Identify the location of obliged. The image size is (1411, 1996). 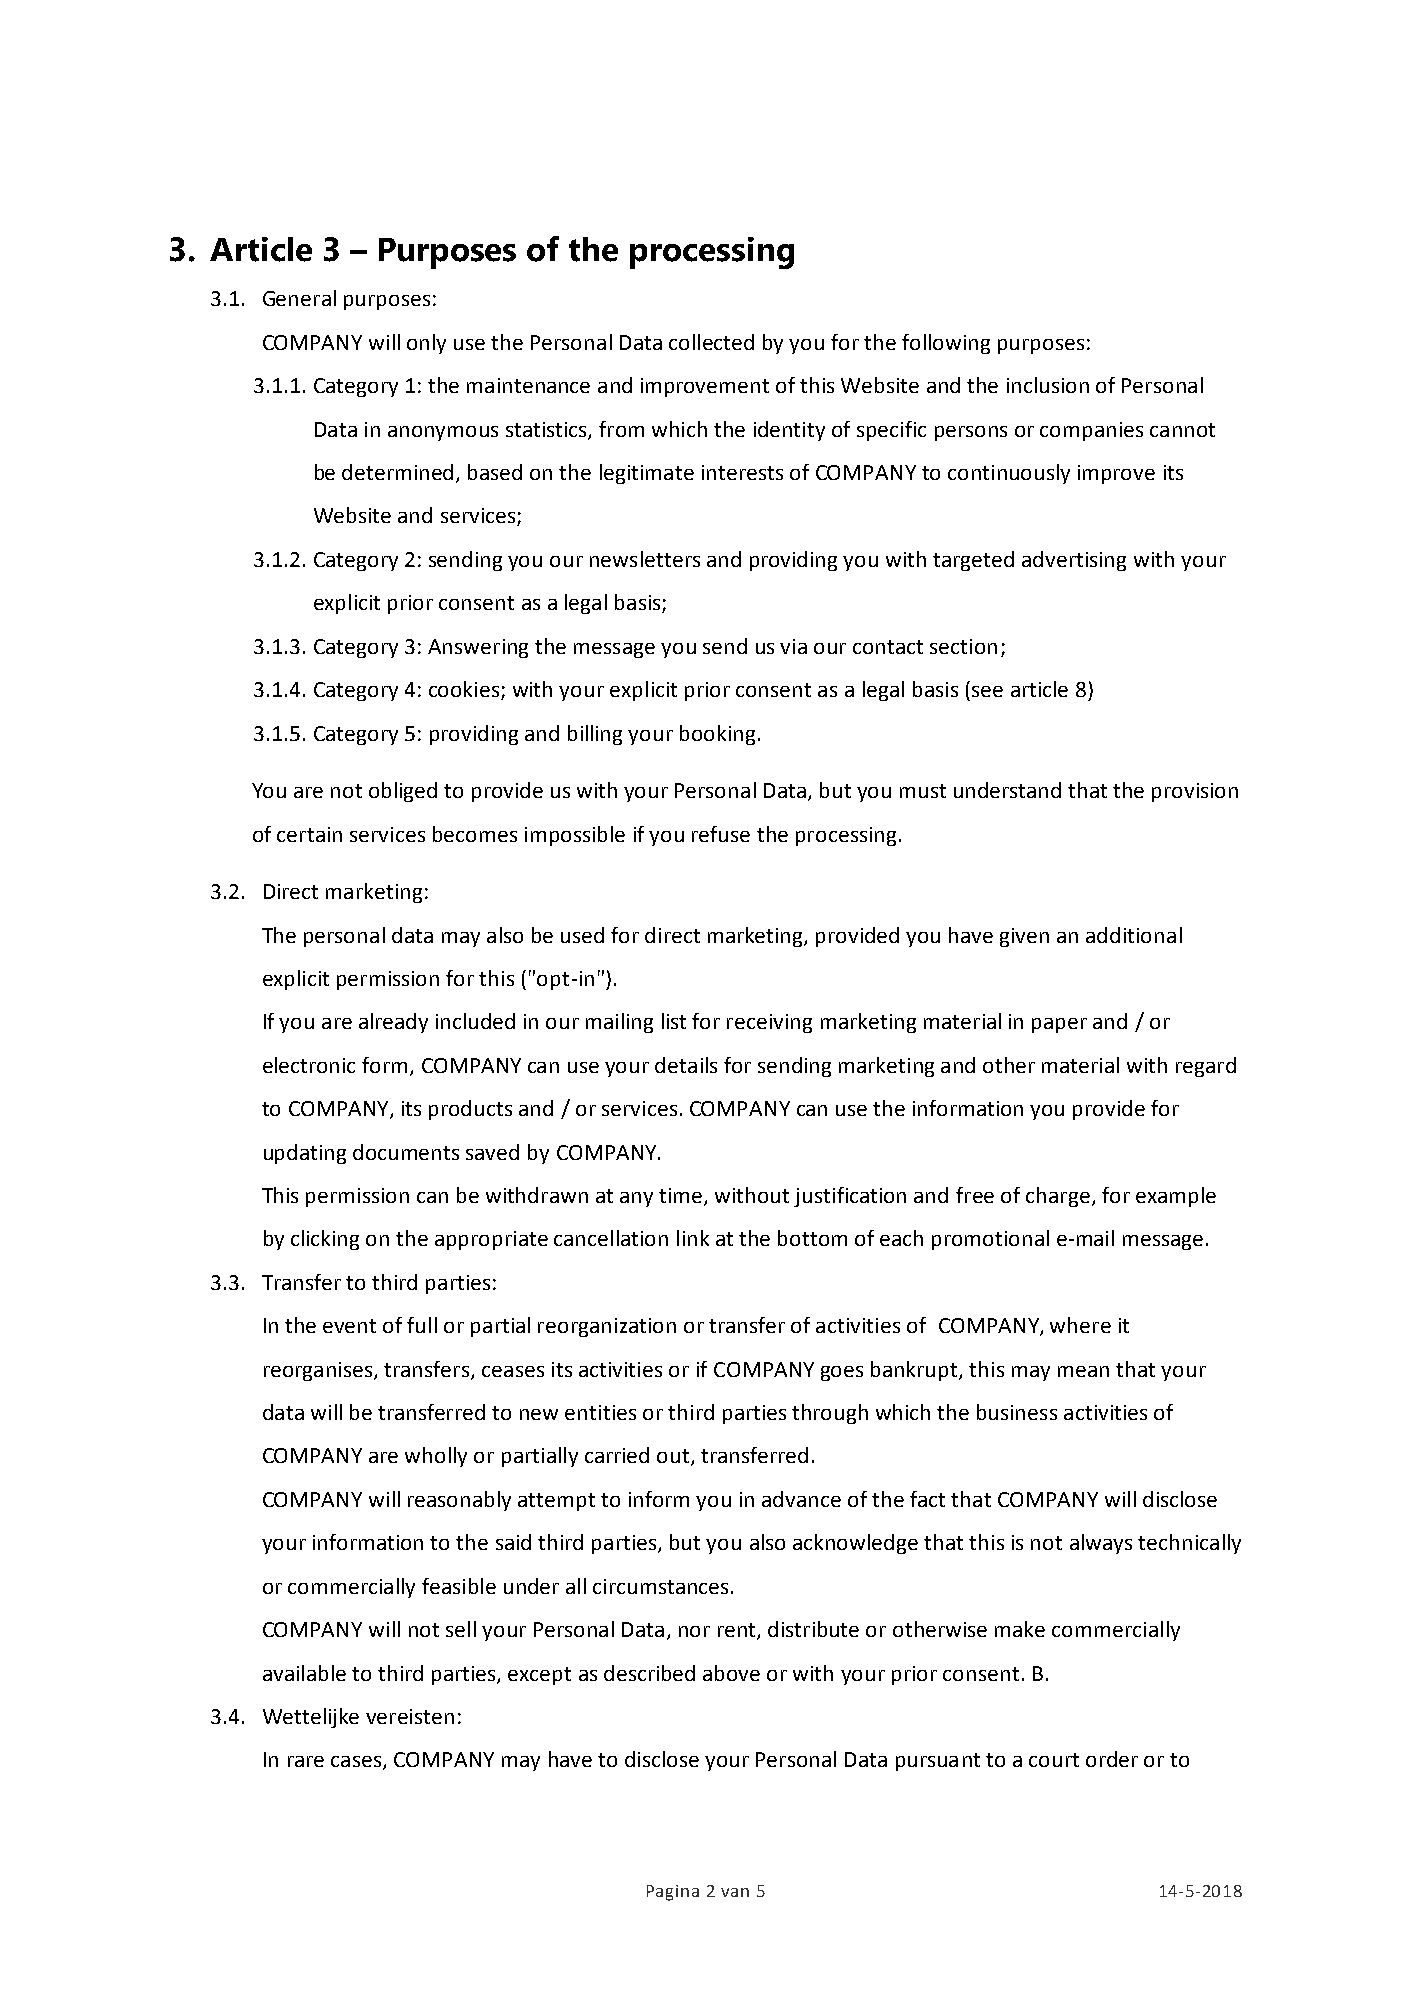
(403, 792).
